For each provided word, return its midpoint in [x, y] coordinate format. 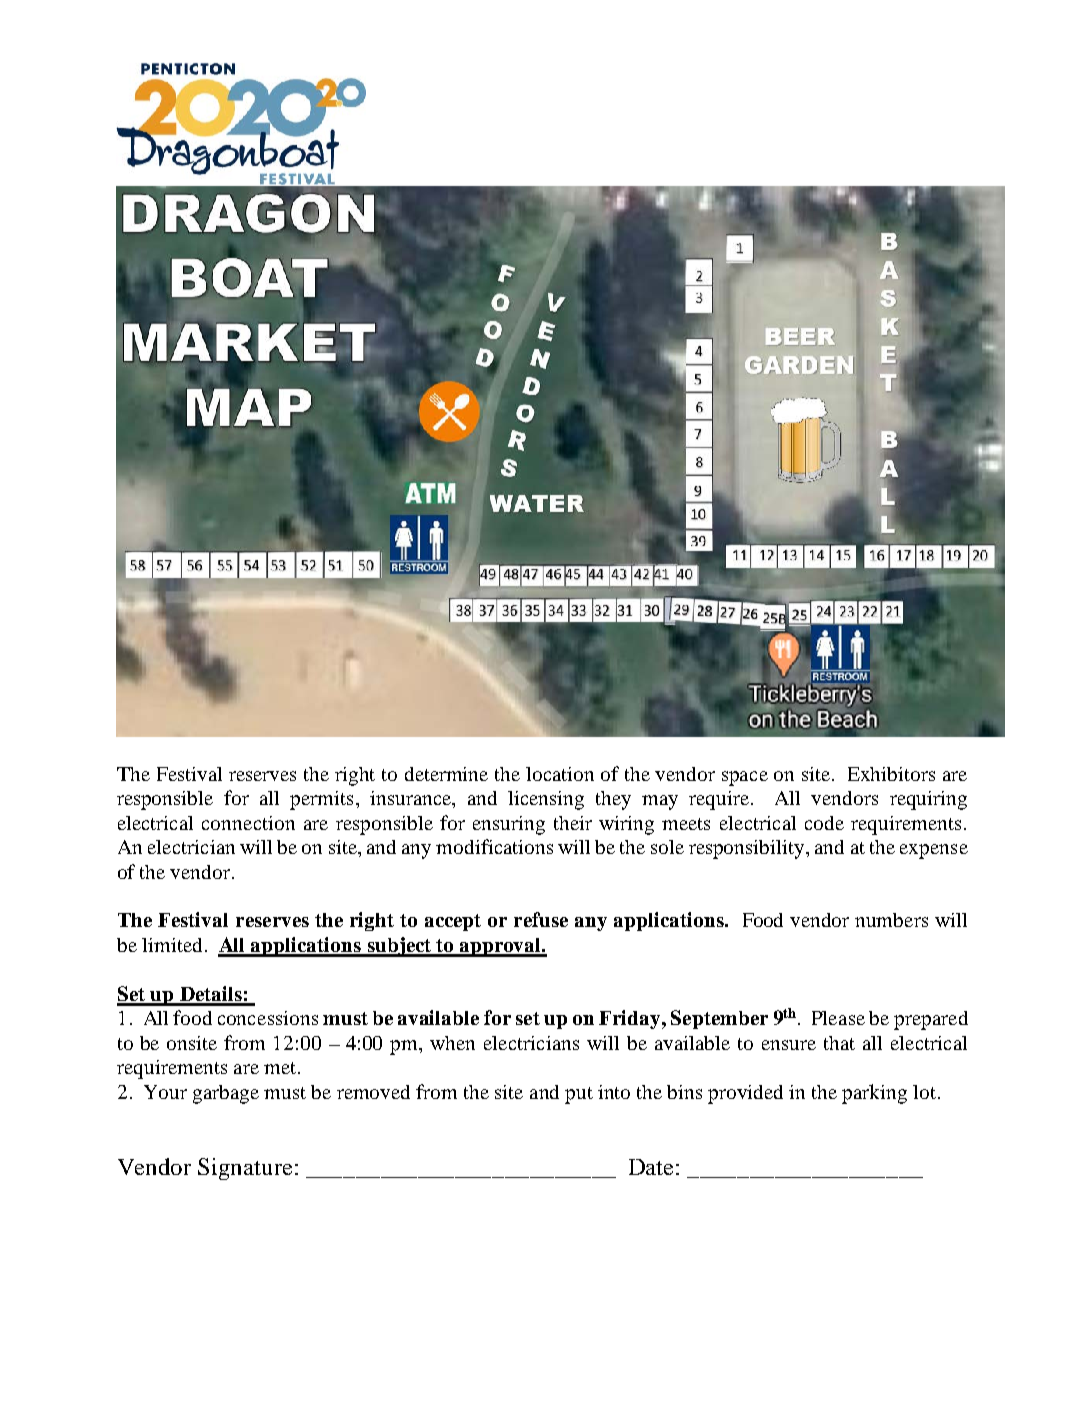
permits [321, 800]
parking [874, 1094]
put [579, 1095]
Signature [245, 1169]
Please [838, 1018]
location [560, 774]
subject [399, 947]
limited [172, 945]
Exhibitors [891, 774]
